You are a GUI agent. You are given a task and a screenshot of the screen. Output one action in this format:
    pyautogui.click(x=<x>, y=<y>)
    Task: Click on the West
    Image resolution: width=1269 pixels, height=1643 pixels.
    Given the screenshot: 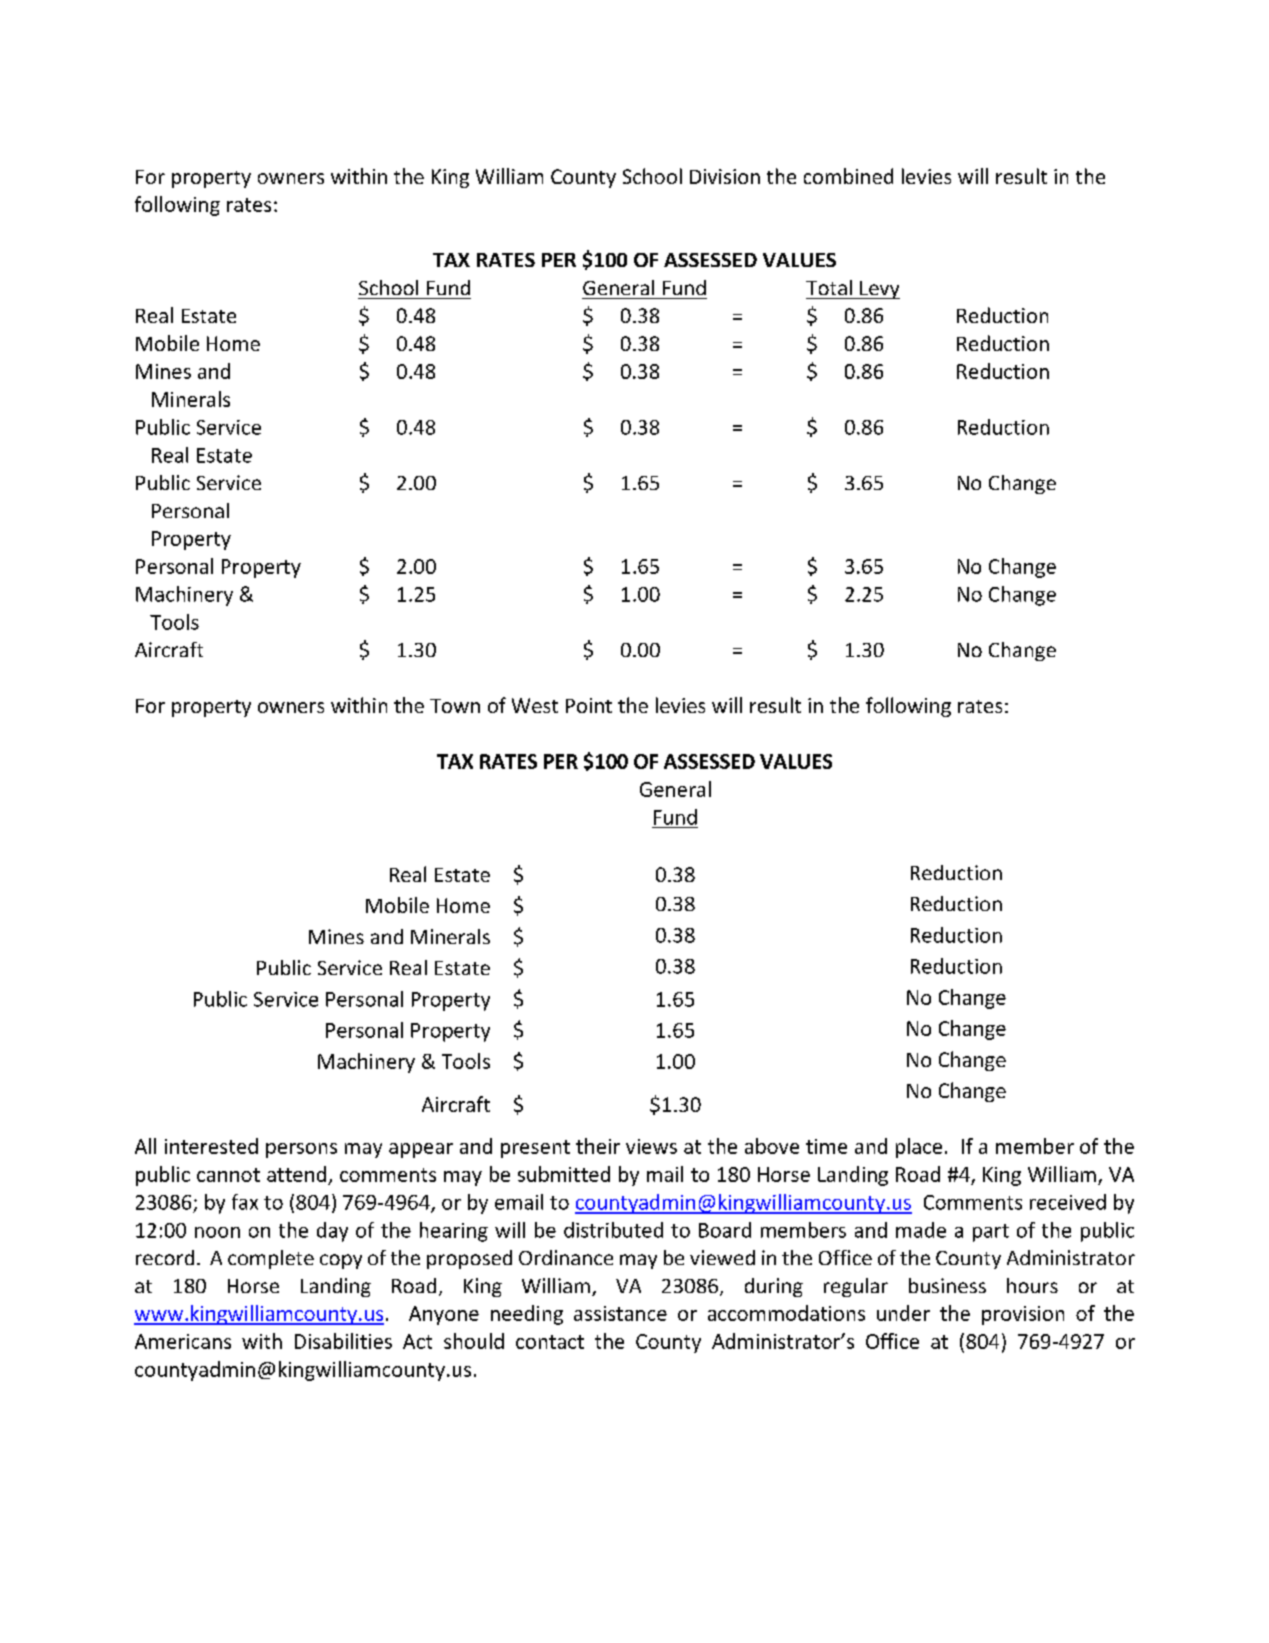 What is the action you would take?
    pyautogui.click(x=535, y=705)
